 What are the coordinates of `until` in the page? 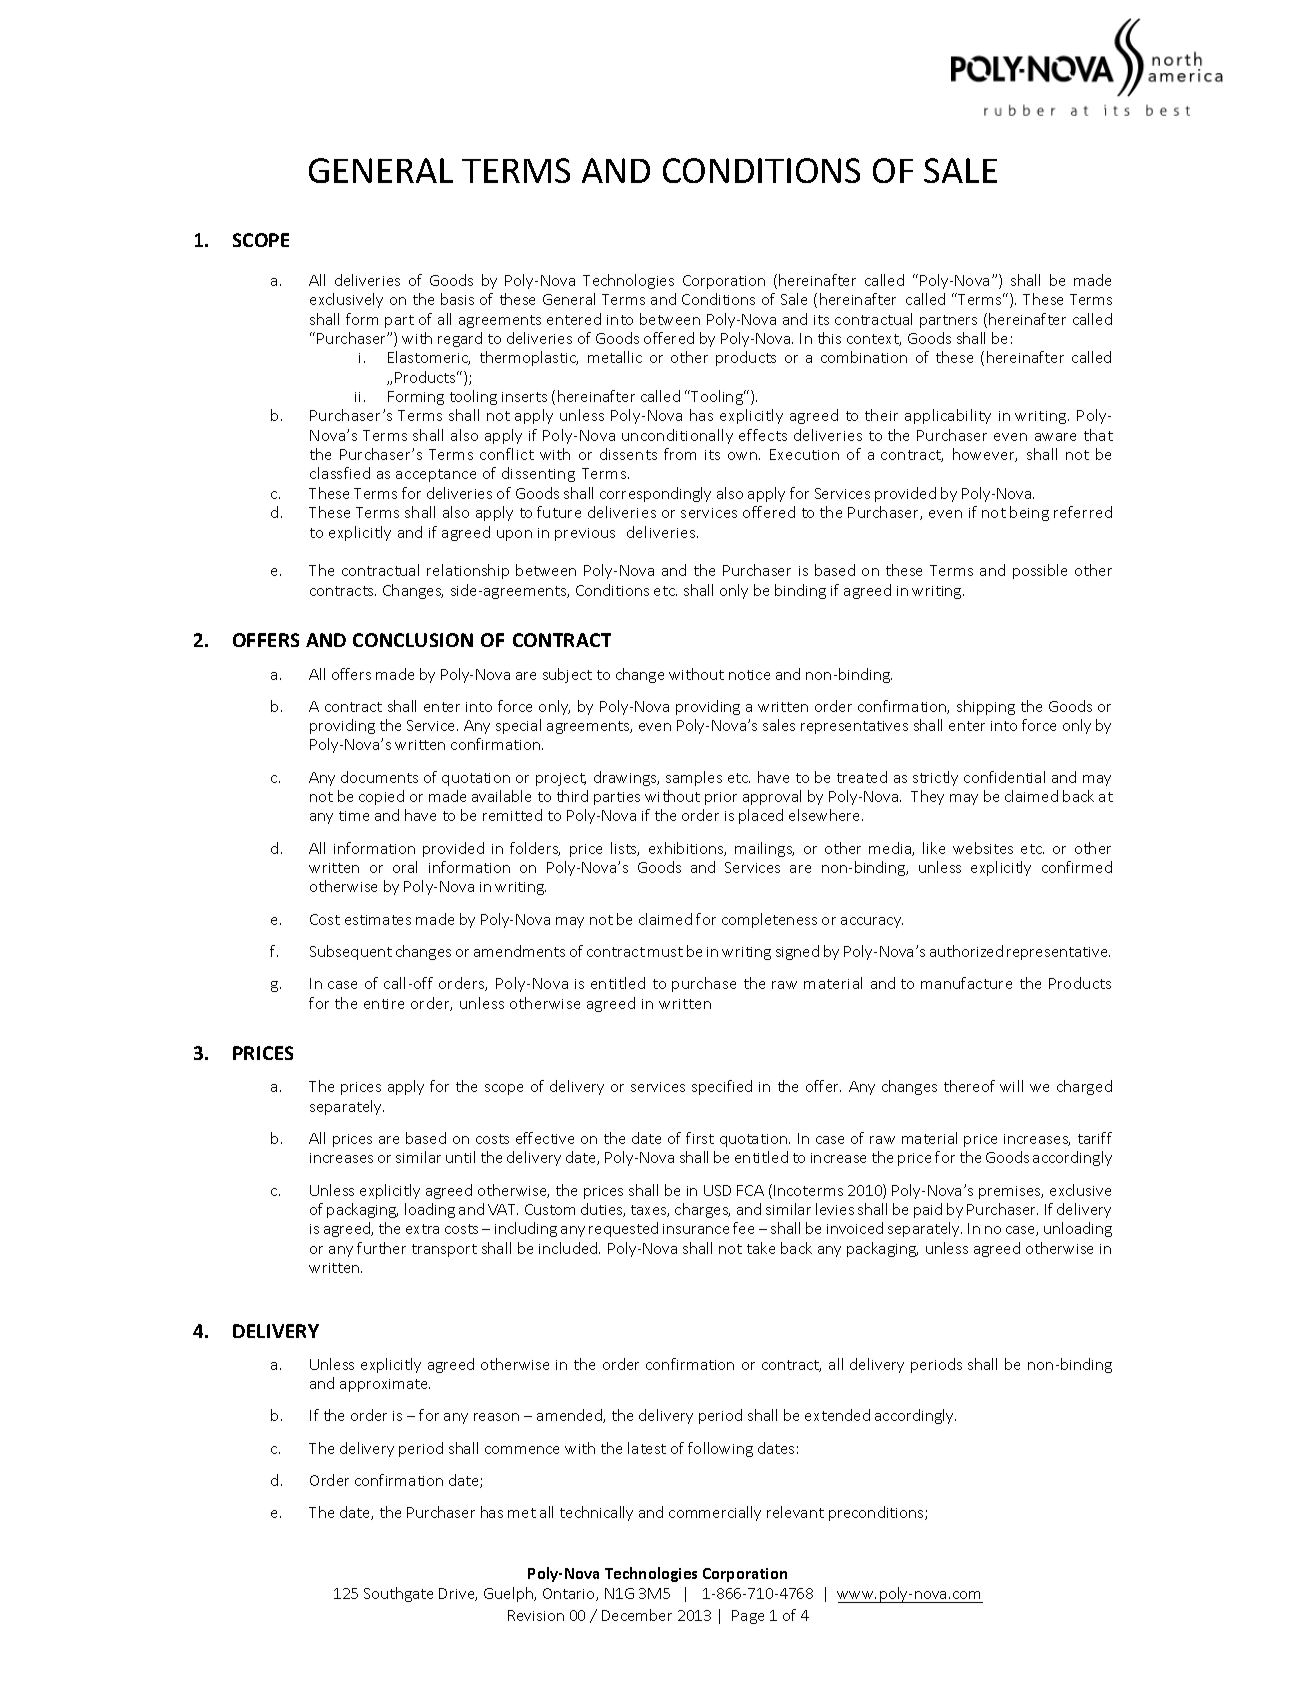 It's located at (460, 1157).
